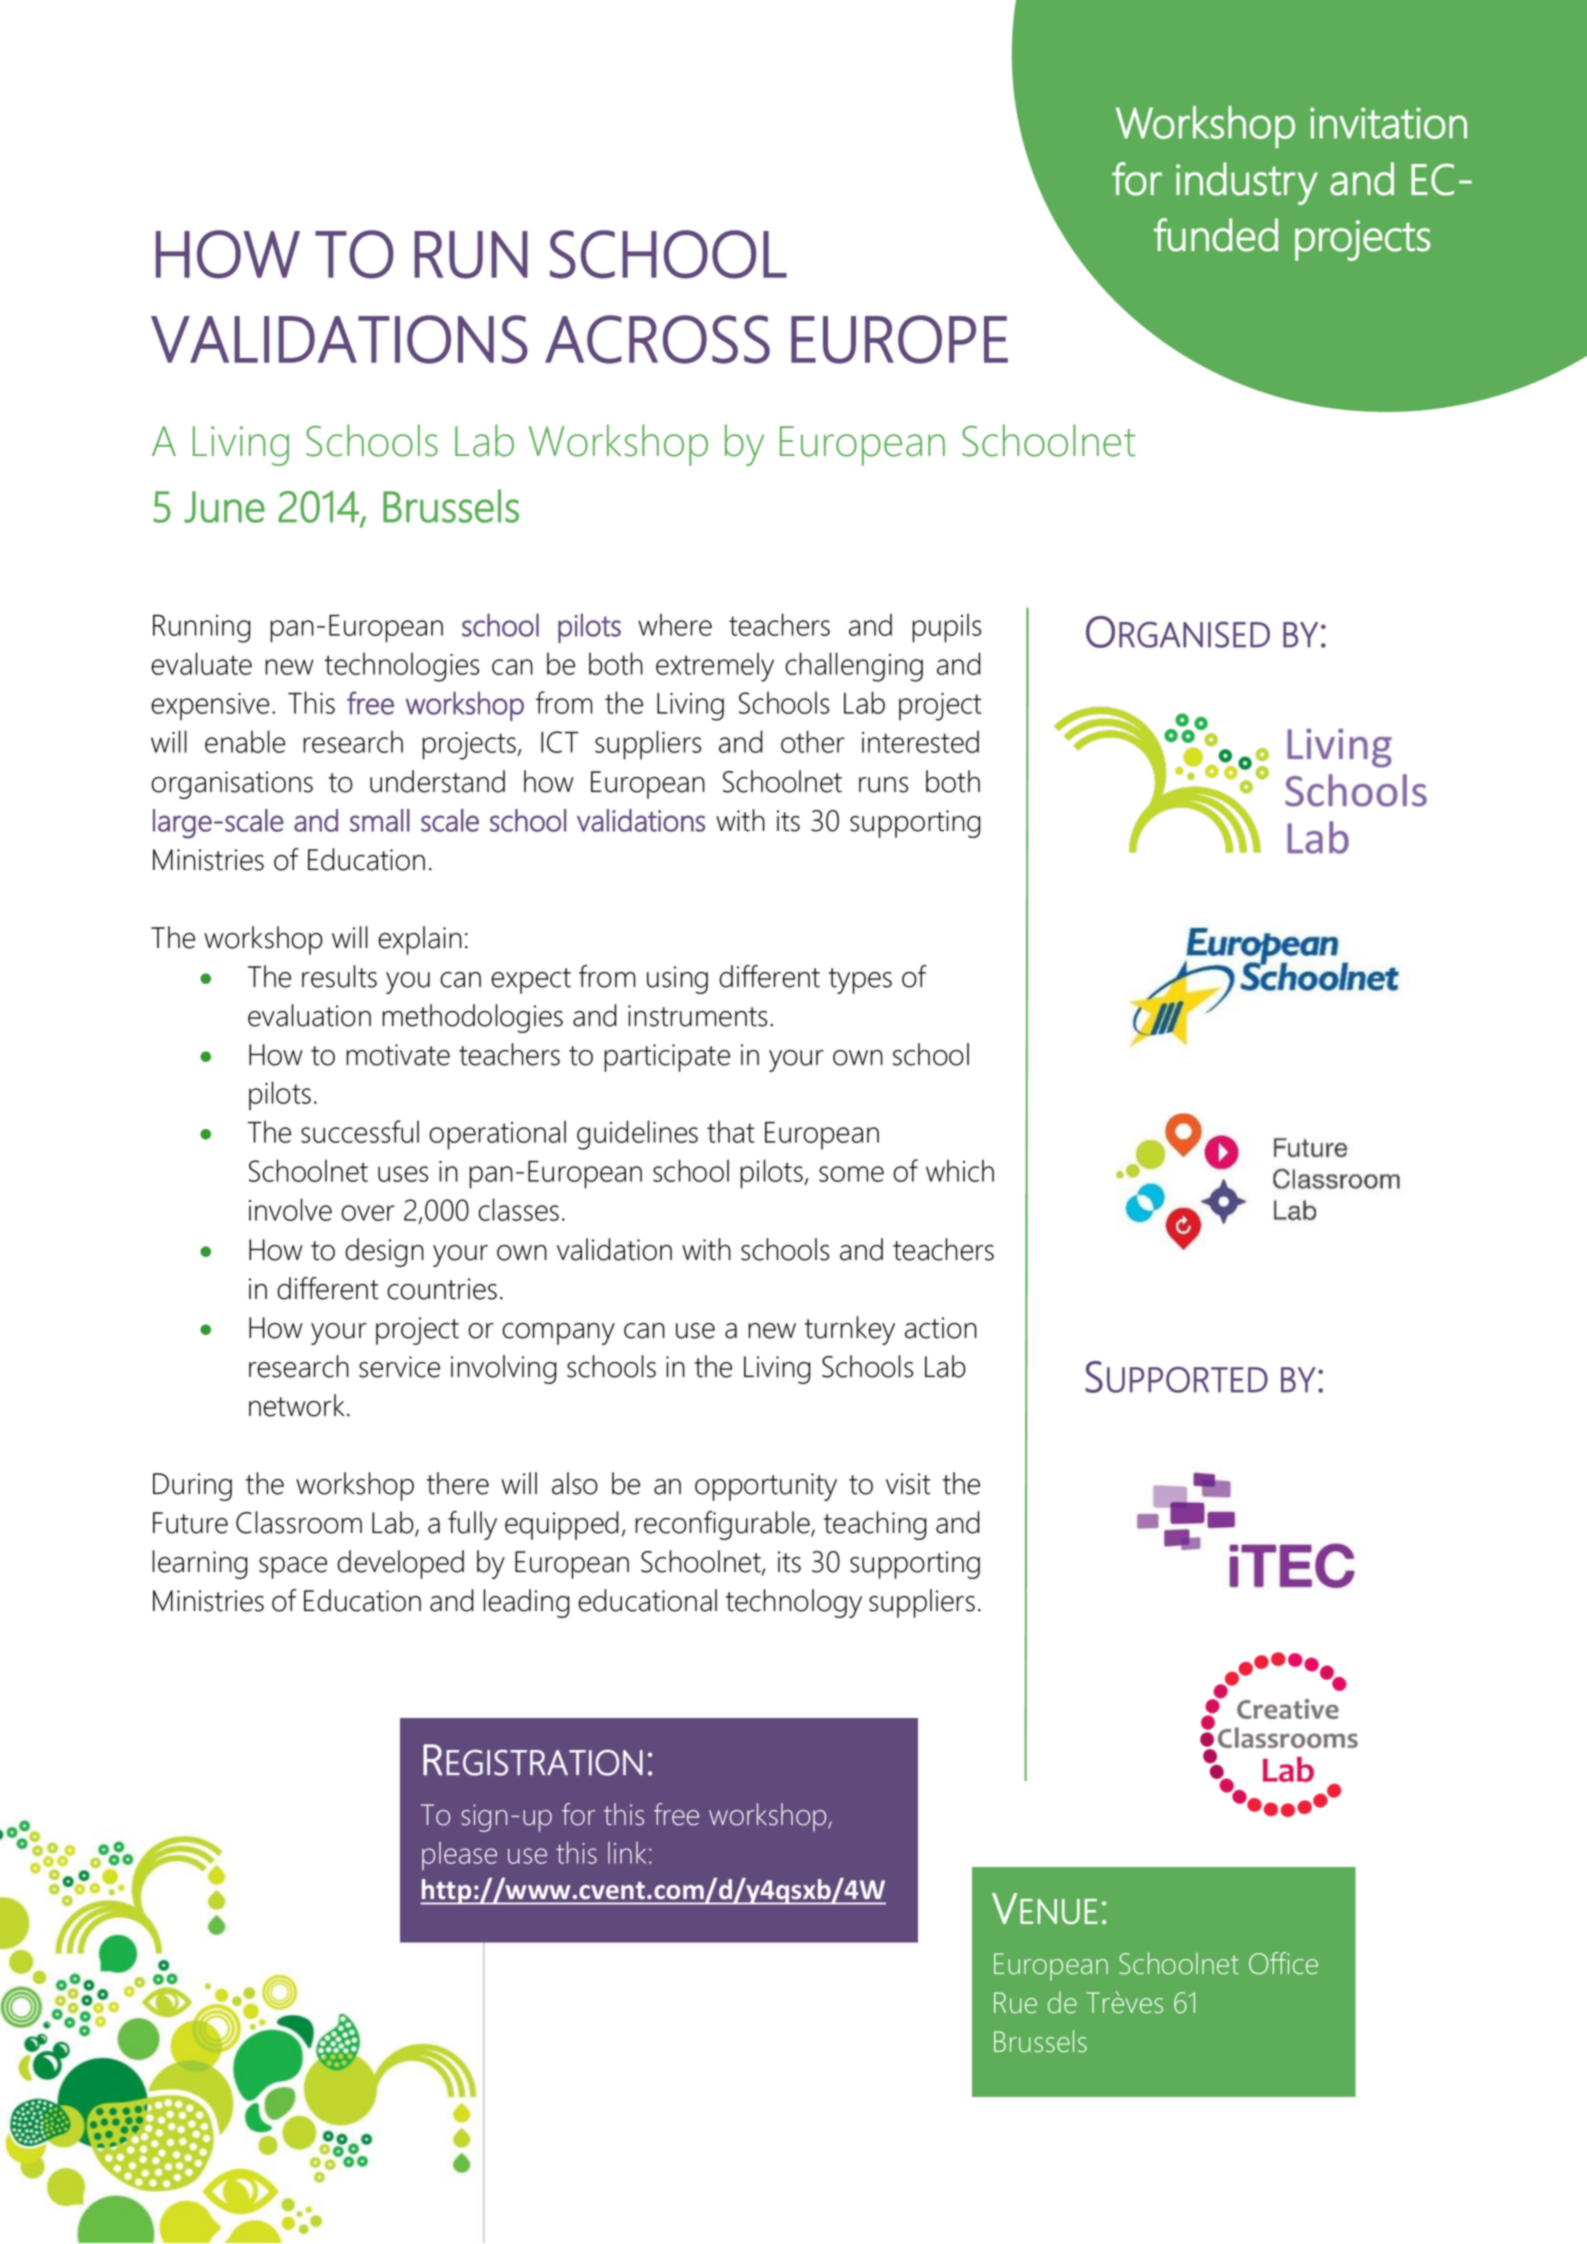  I want to click on please, so click(459, 1856).
